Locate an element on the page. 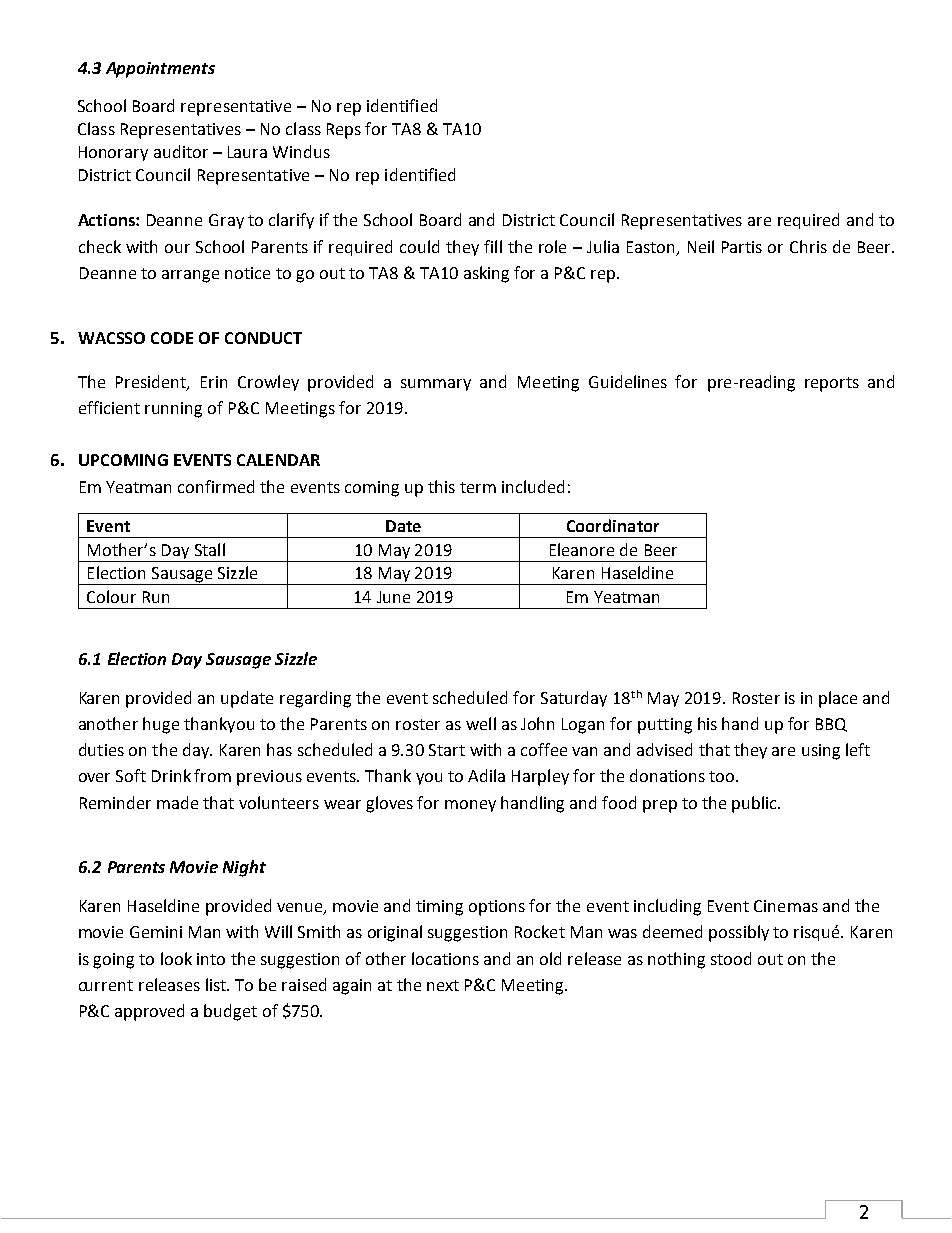 The image size is (952, 1233). Appointments is located at coordinates (160, 70).
